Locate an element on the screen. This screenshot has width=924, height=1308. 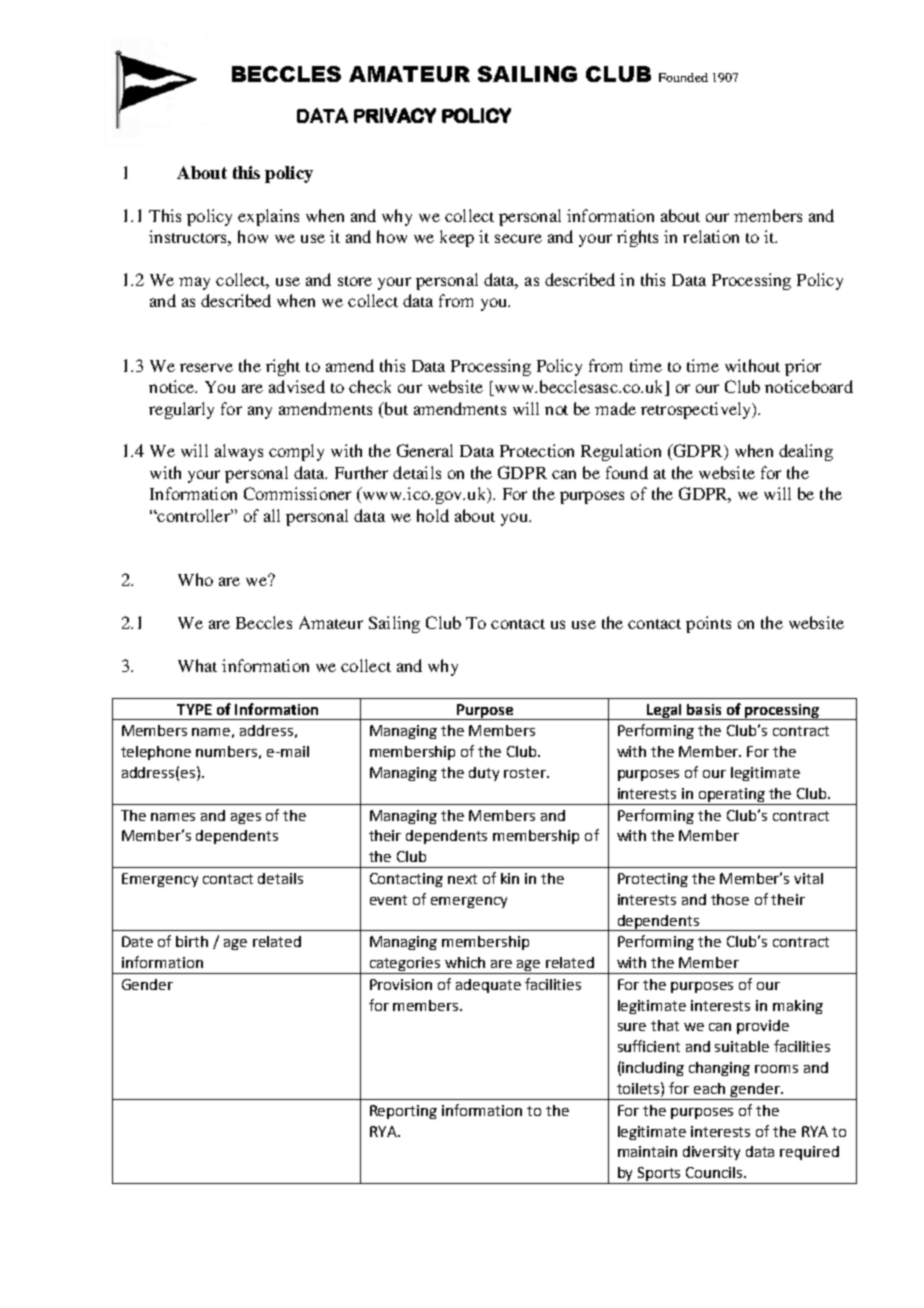
relation is located at coordinates (711, 236).
